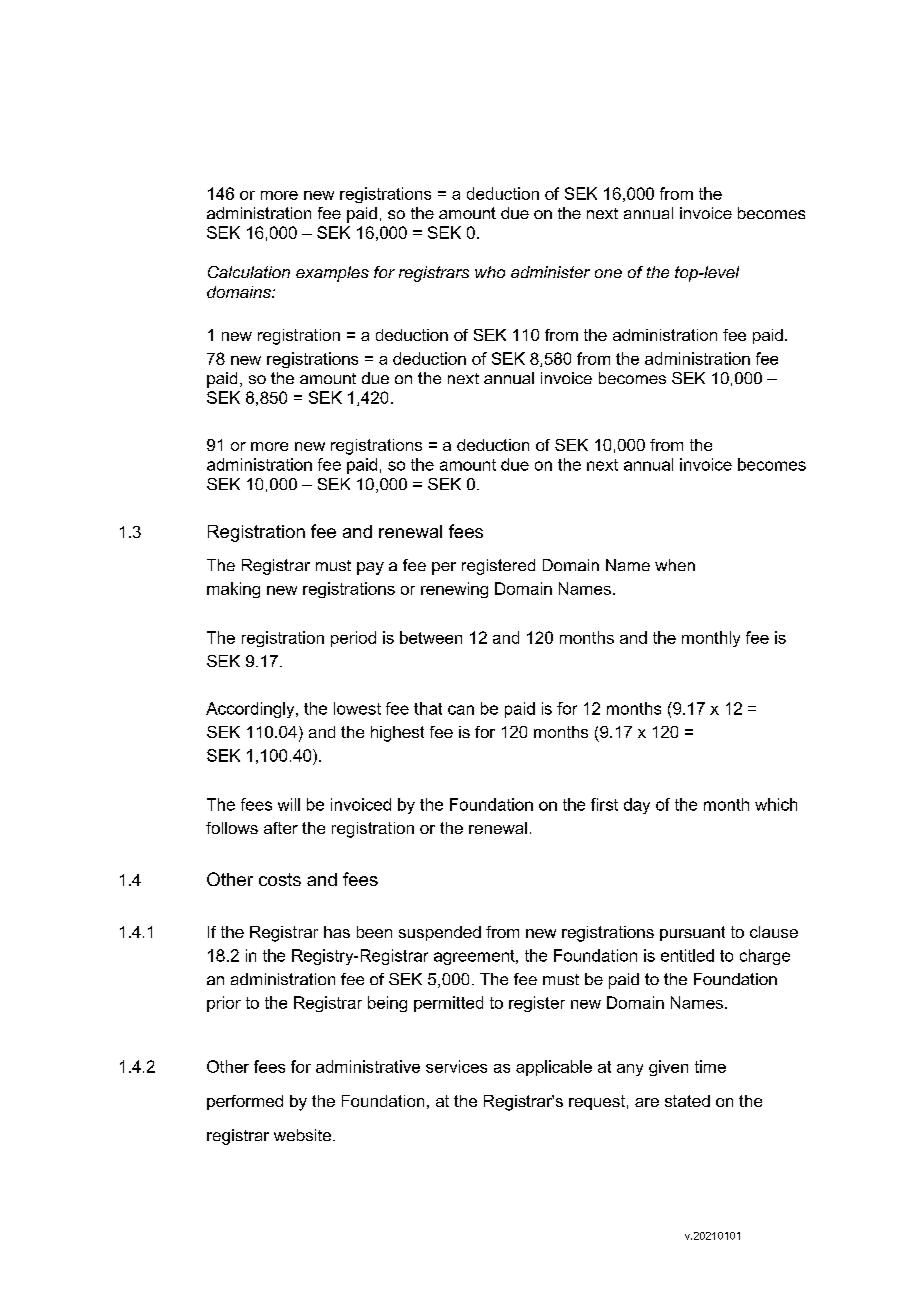 This page has width=924, height=1308. I want to click on agreement, so click(475, 957).
